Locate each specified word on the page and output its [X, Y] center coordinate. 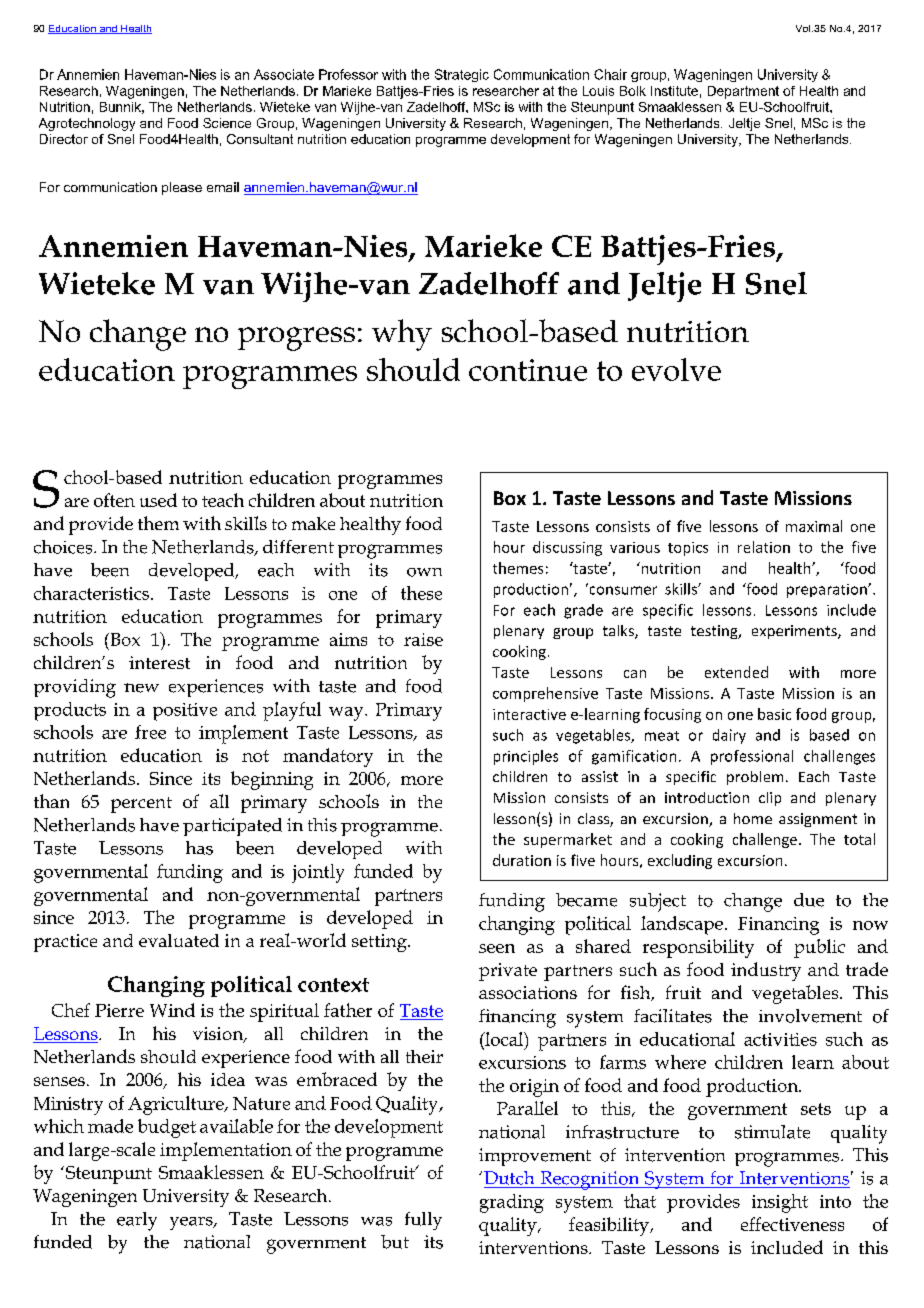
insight [780, 1203]
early [137, 1221]
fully [423, 1221]
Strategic [462, 75]
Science [227, 123]
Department [743, 92]
